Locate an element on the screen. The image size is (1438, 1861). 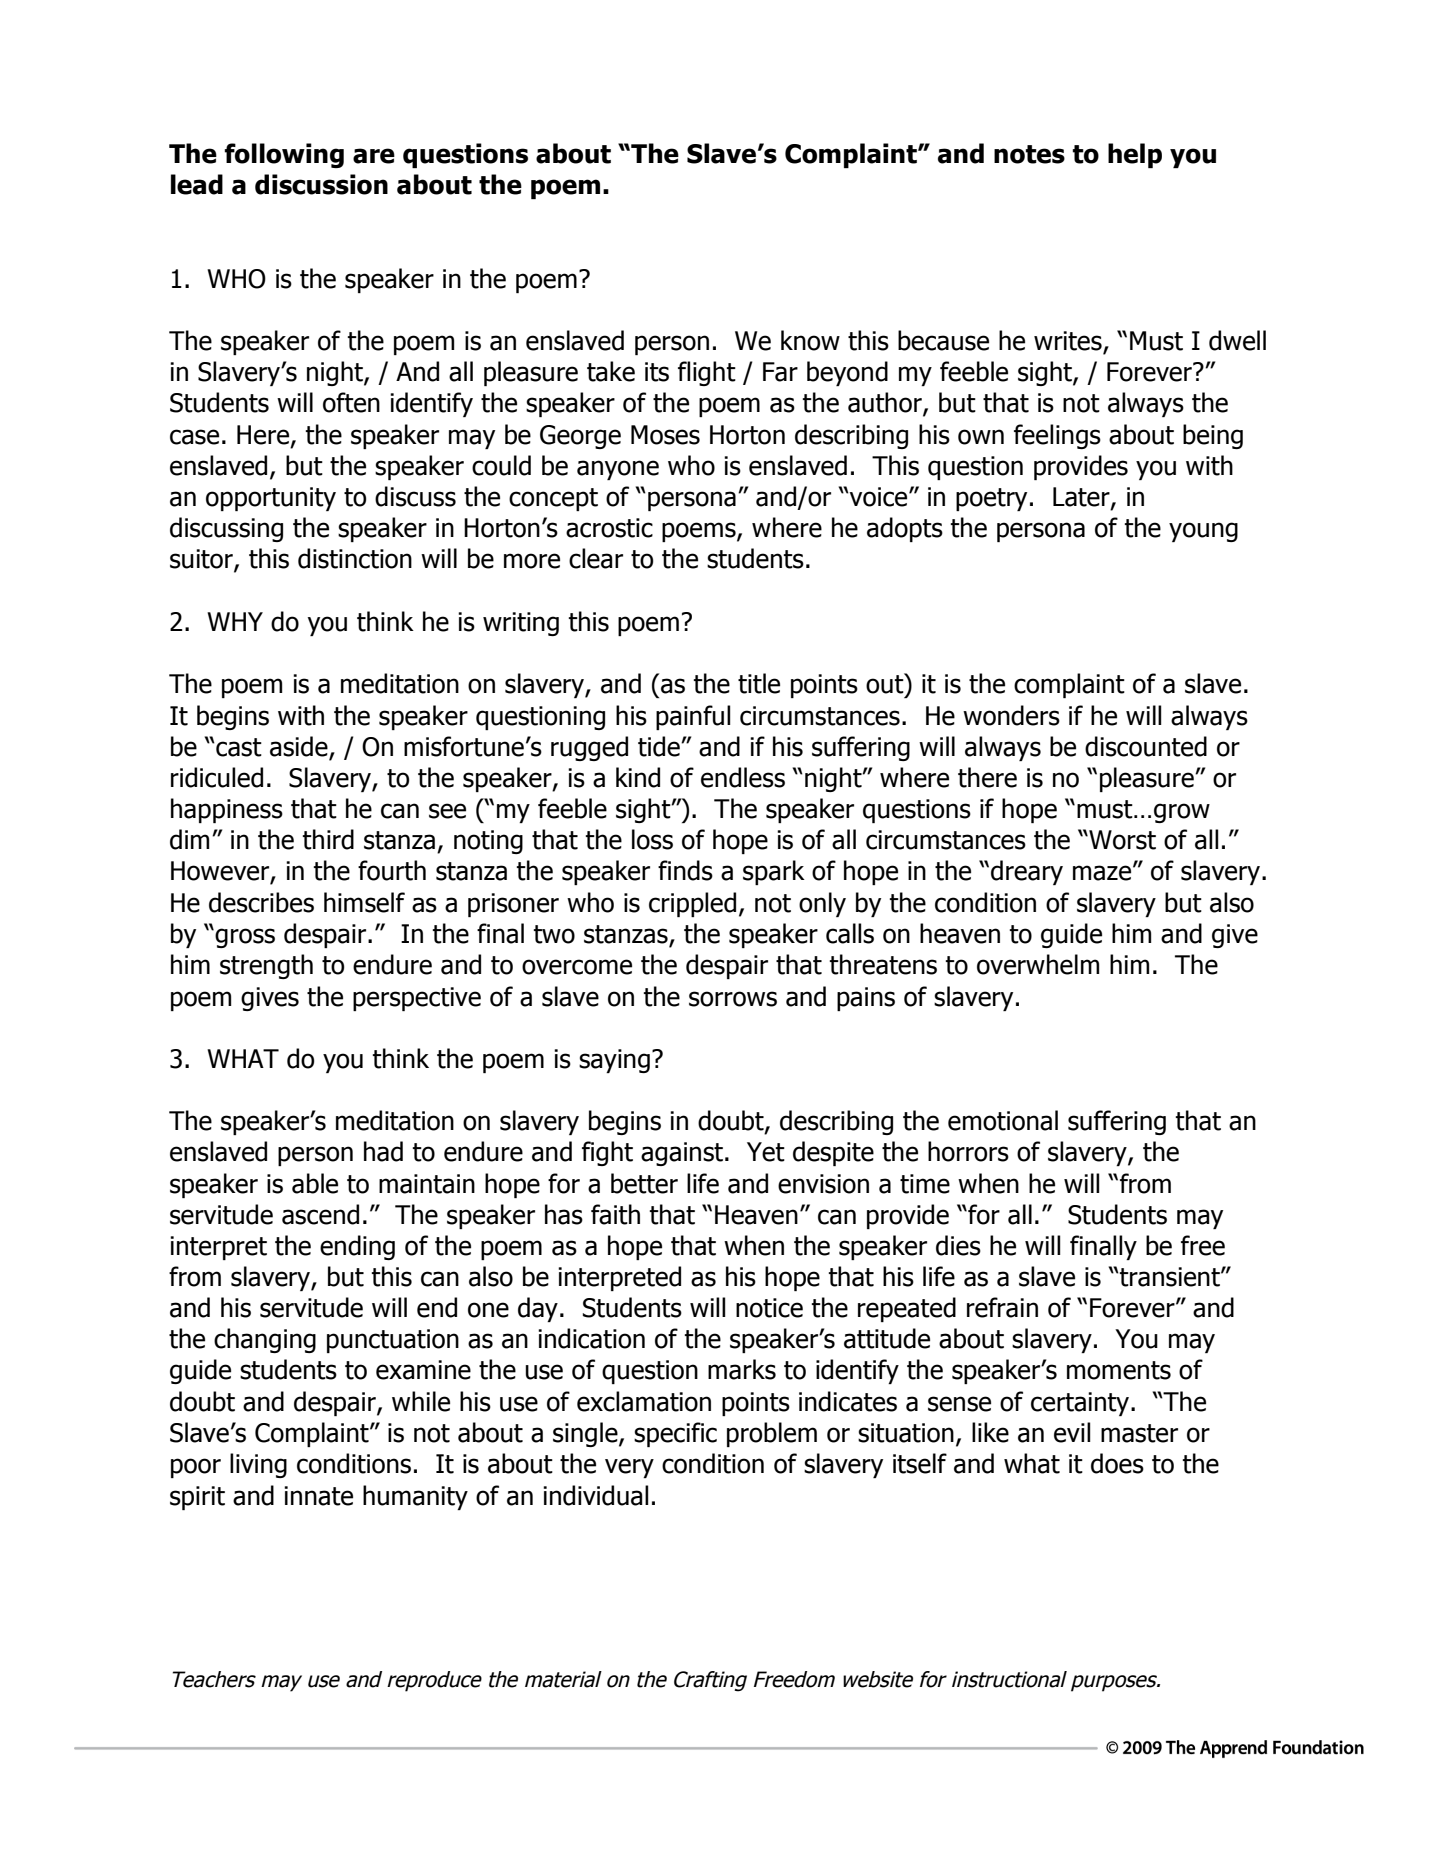
title is located at coordinates (759, 683).
